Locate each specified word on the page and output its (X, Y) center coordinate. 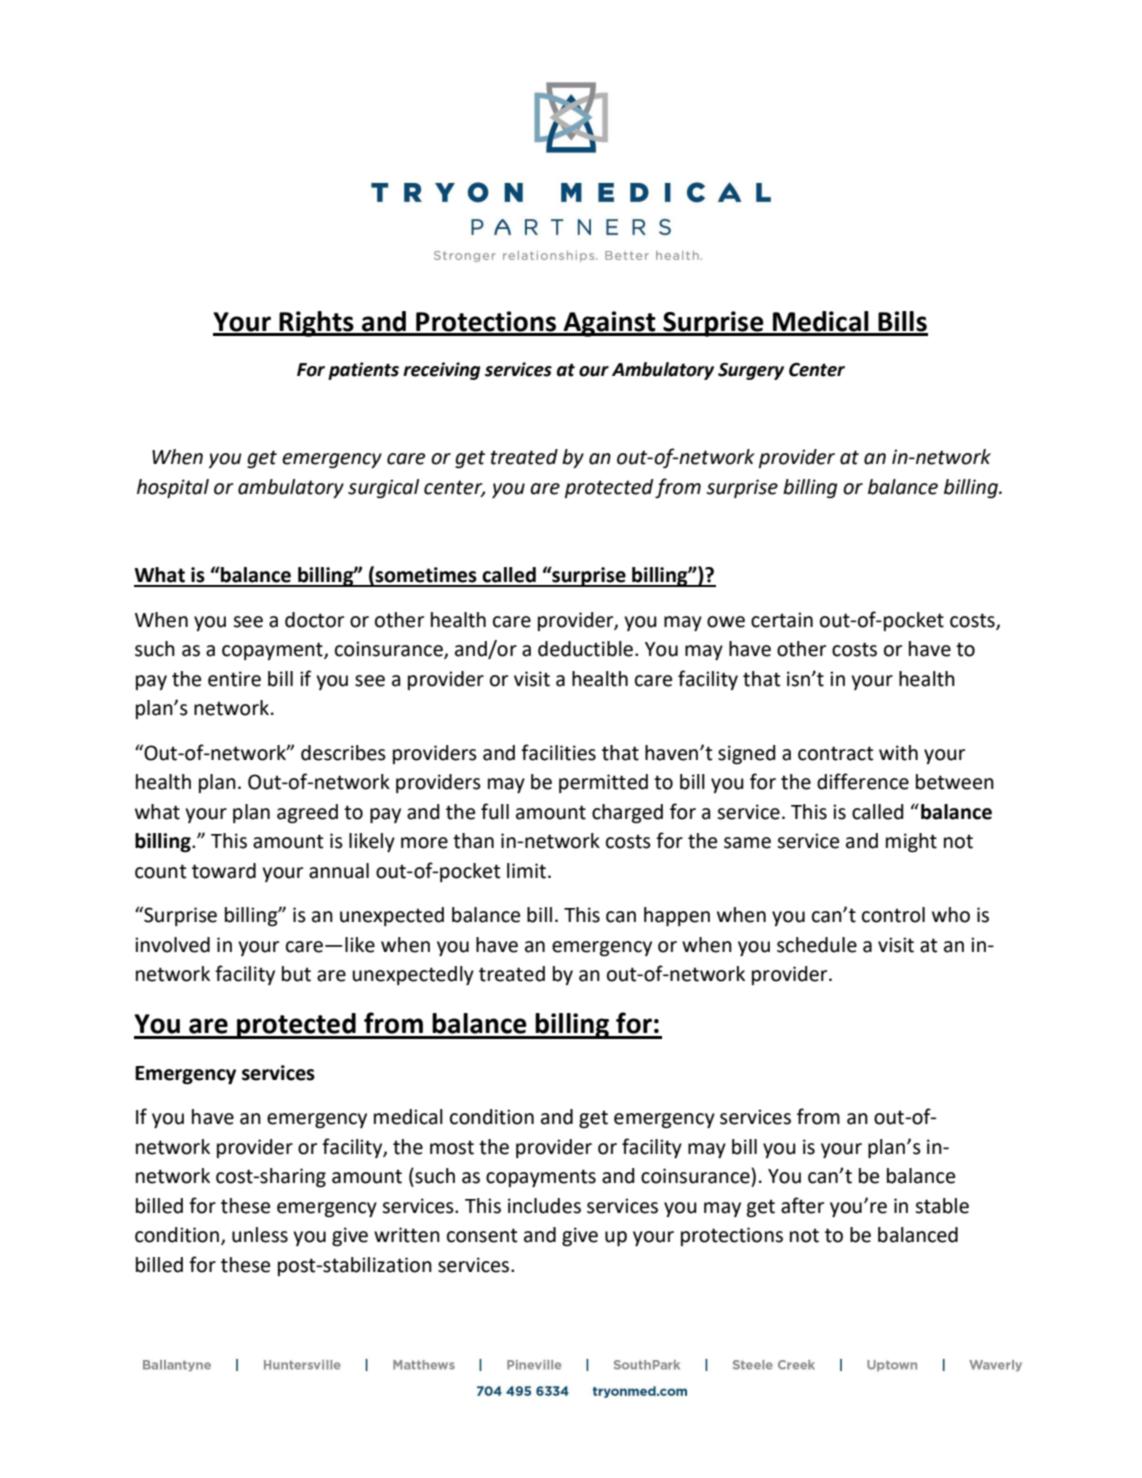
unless (260, 1235)
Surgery (751, 371)
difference (863, 781)
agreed (307, 814)
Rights (316, 324)
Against (609, 324)
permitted (603, 783)
